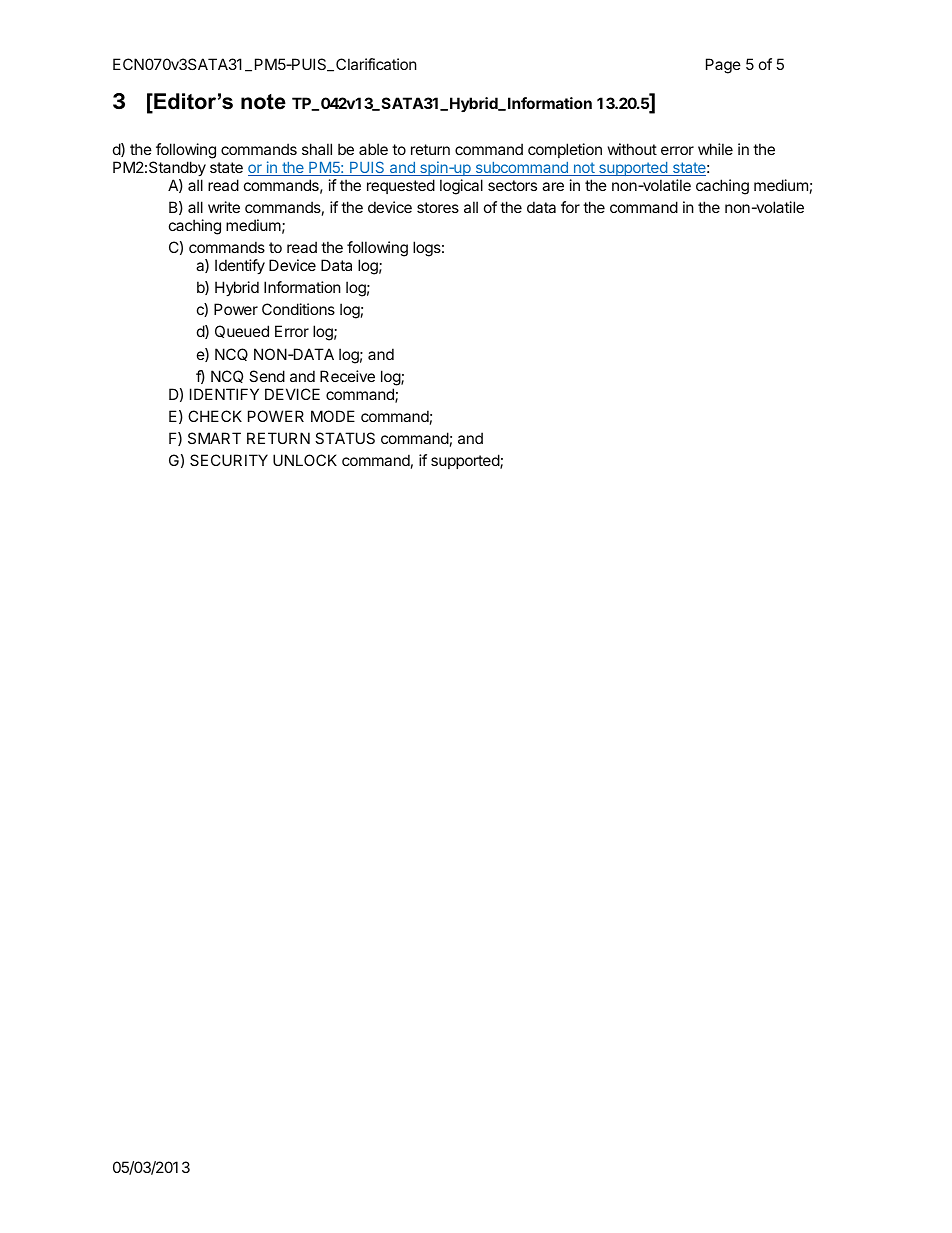  I want to click on Page, so click(723, 66).
